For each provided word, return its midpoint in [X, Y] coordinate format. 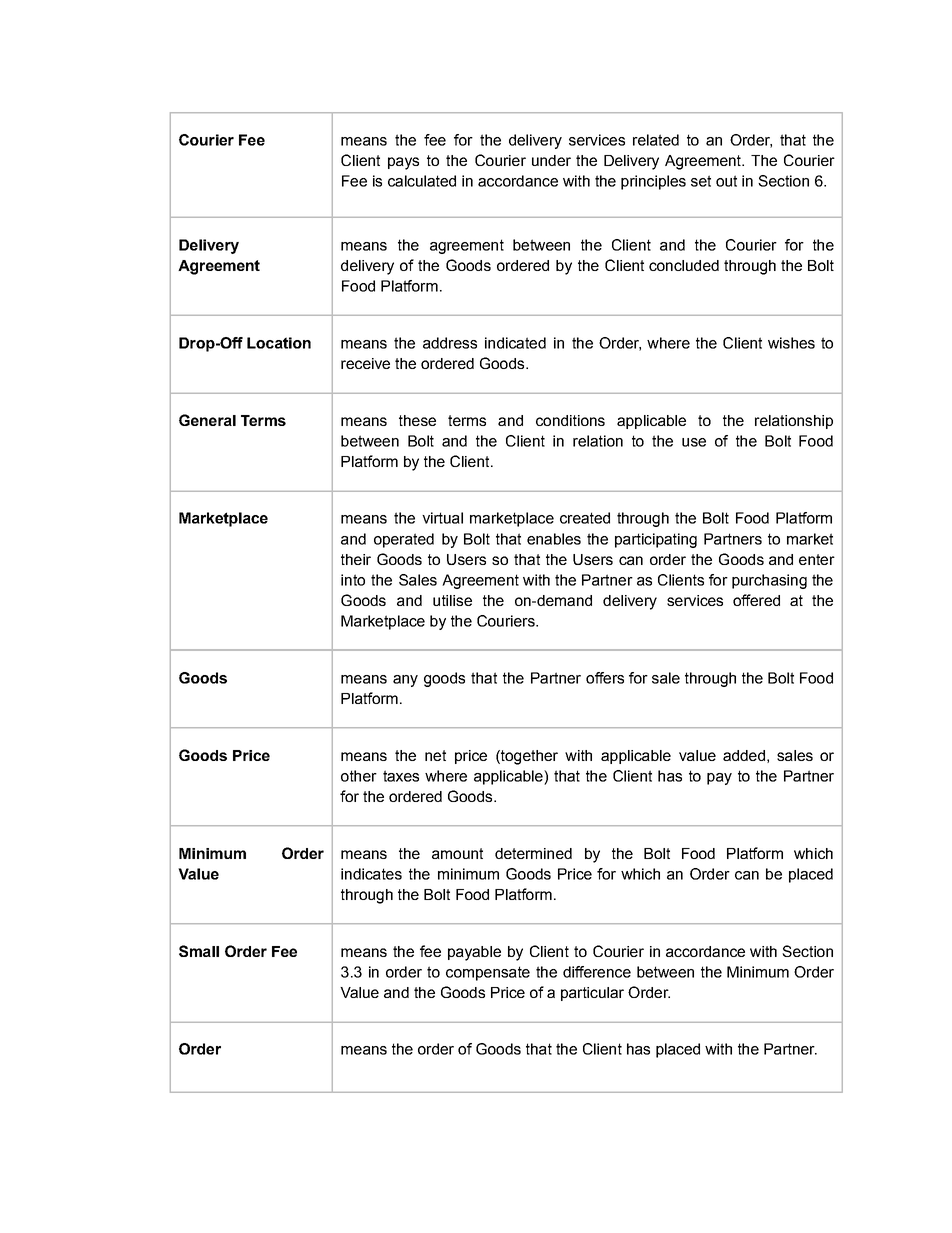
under [551, 160]
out [726, 181]
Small [199, 951]
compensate [488, 973]
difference [597, 972]
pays [403, 163]
